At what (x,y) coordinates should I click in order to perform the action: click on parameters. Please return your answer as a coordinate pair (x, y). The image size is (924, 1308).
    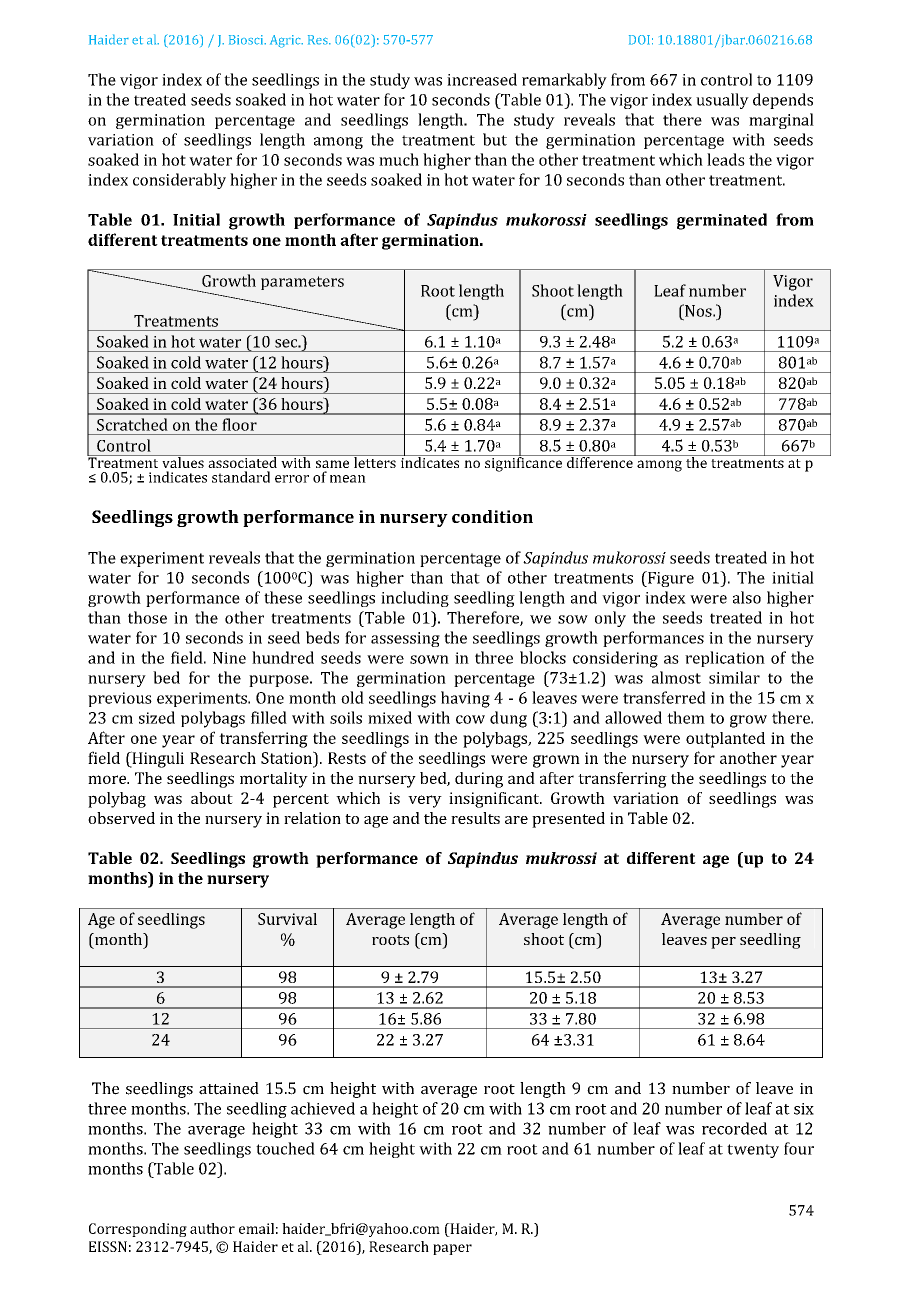
    Looking at the image, I should click on (302, 283).
